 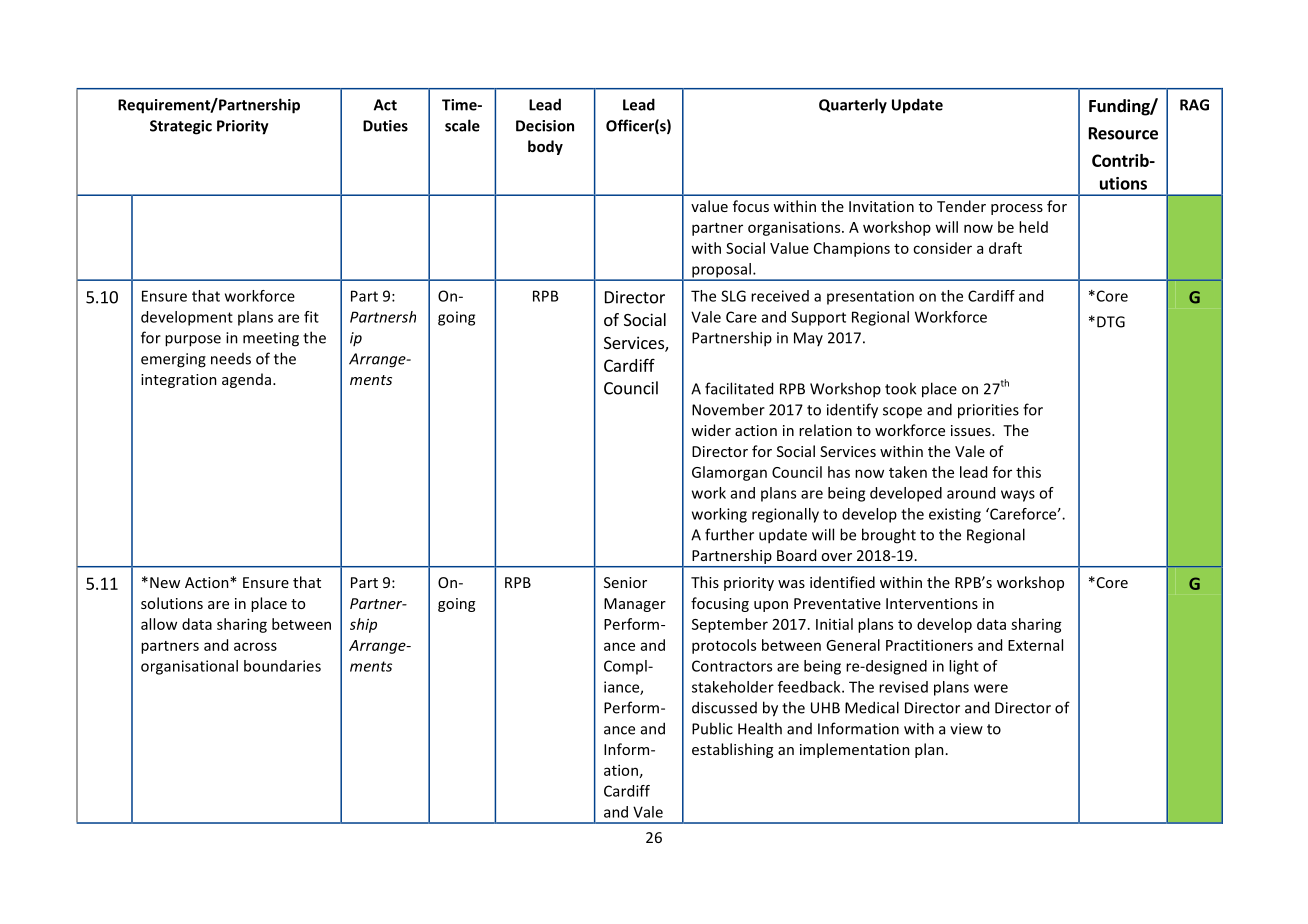 I want to click on boundaries, so click(x=282, y=666).
